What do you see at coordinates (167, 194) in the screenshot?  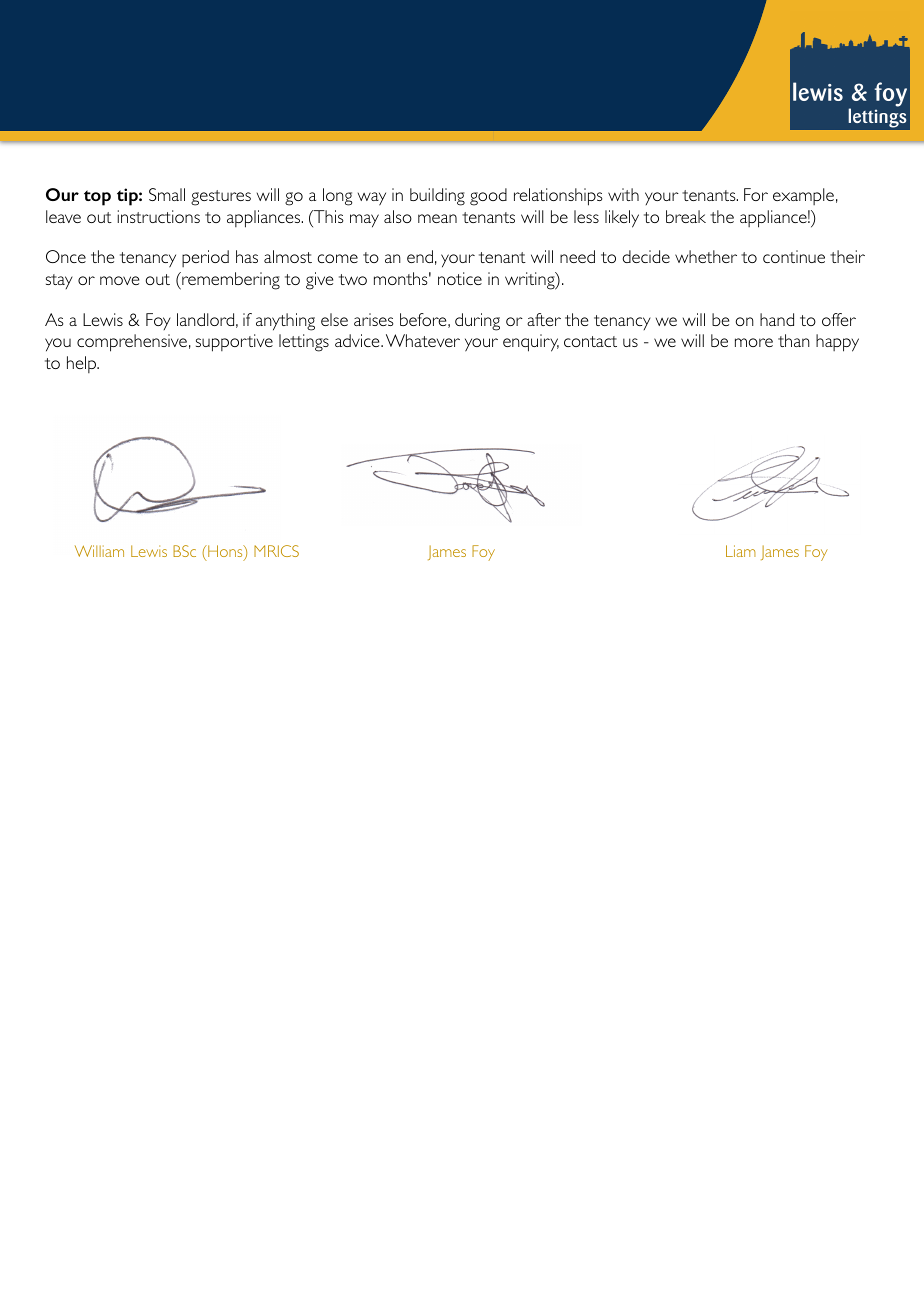 I see `Small` at bounding box center [167, 194].
